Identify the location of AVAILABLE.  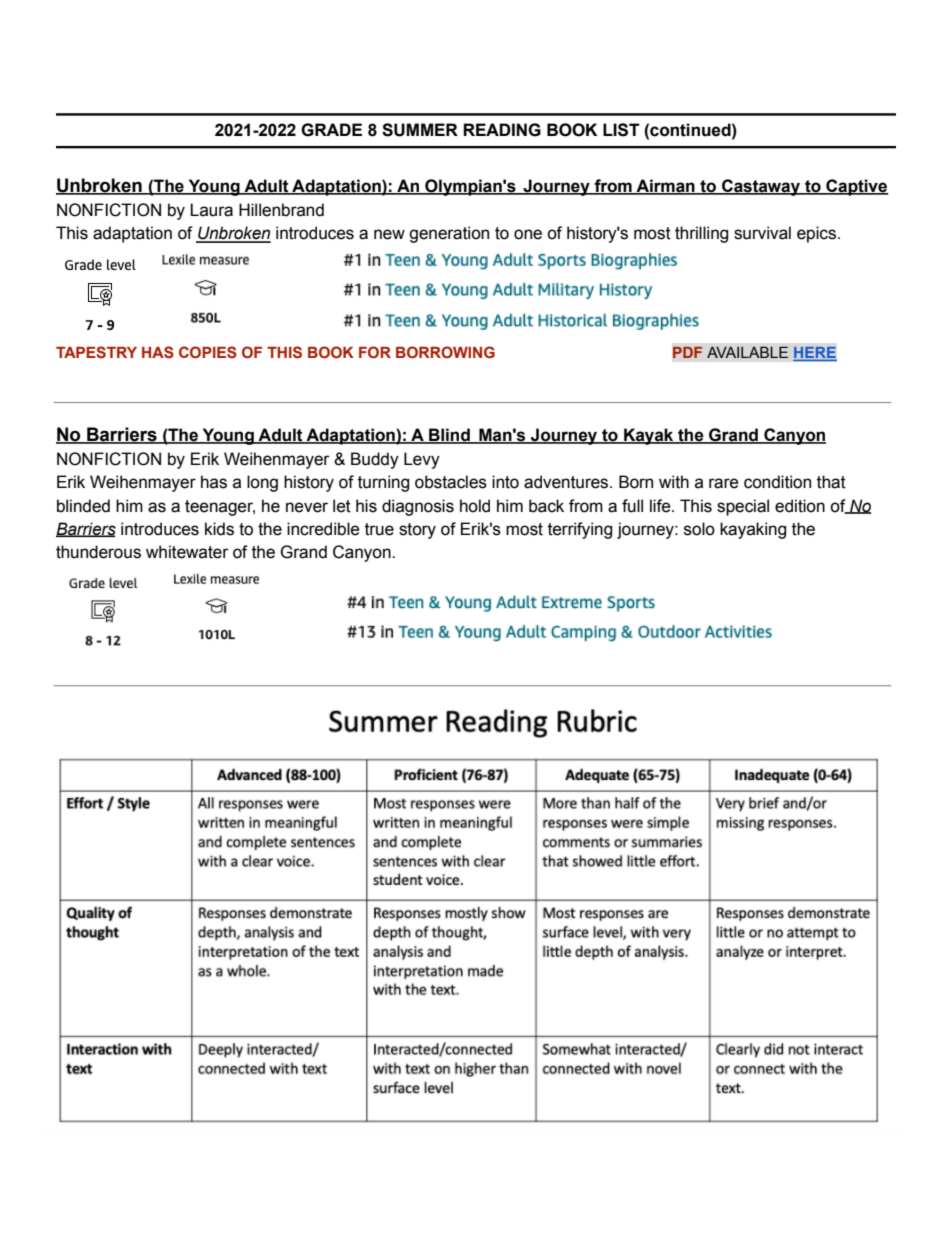
(747, 352).
